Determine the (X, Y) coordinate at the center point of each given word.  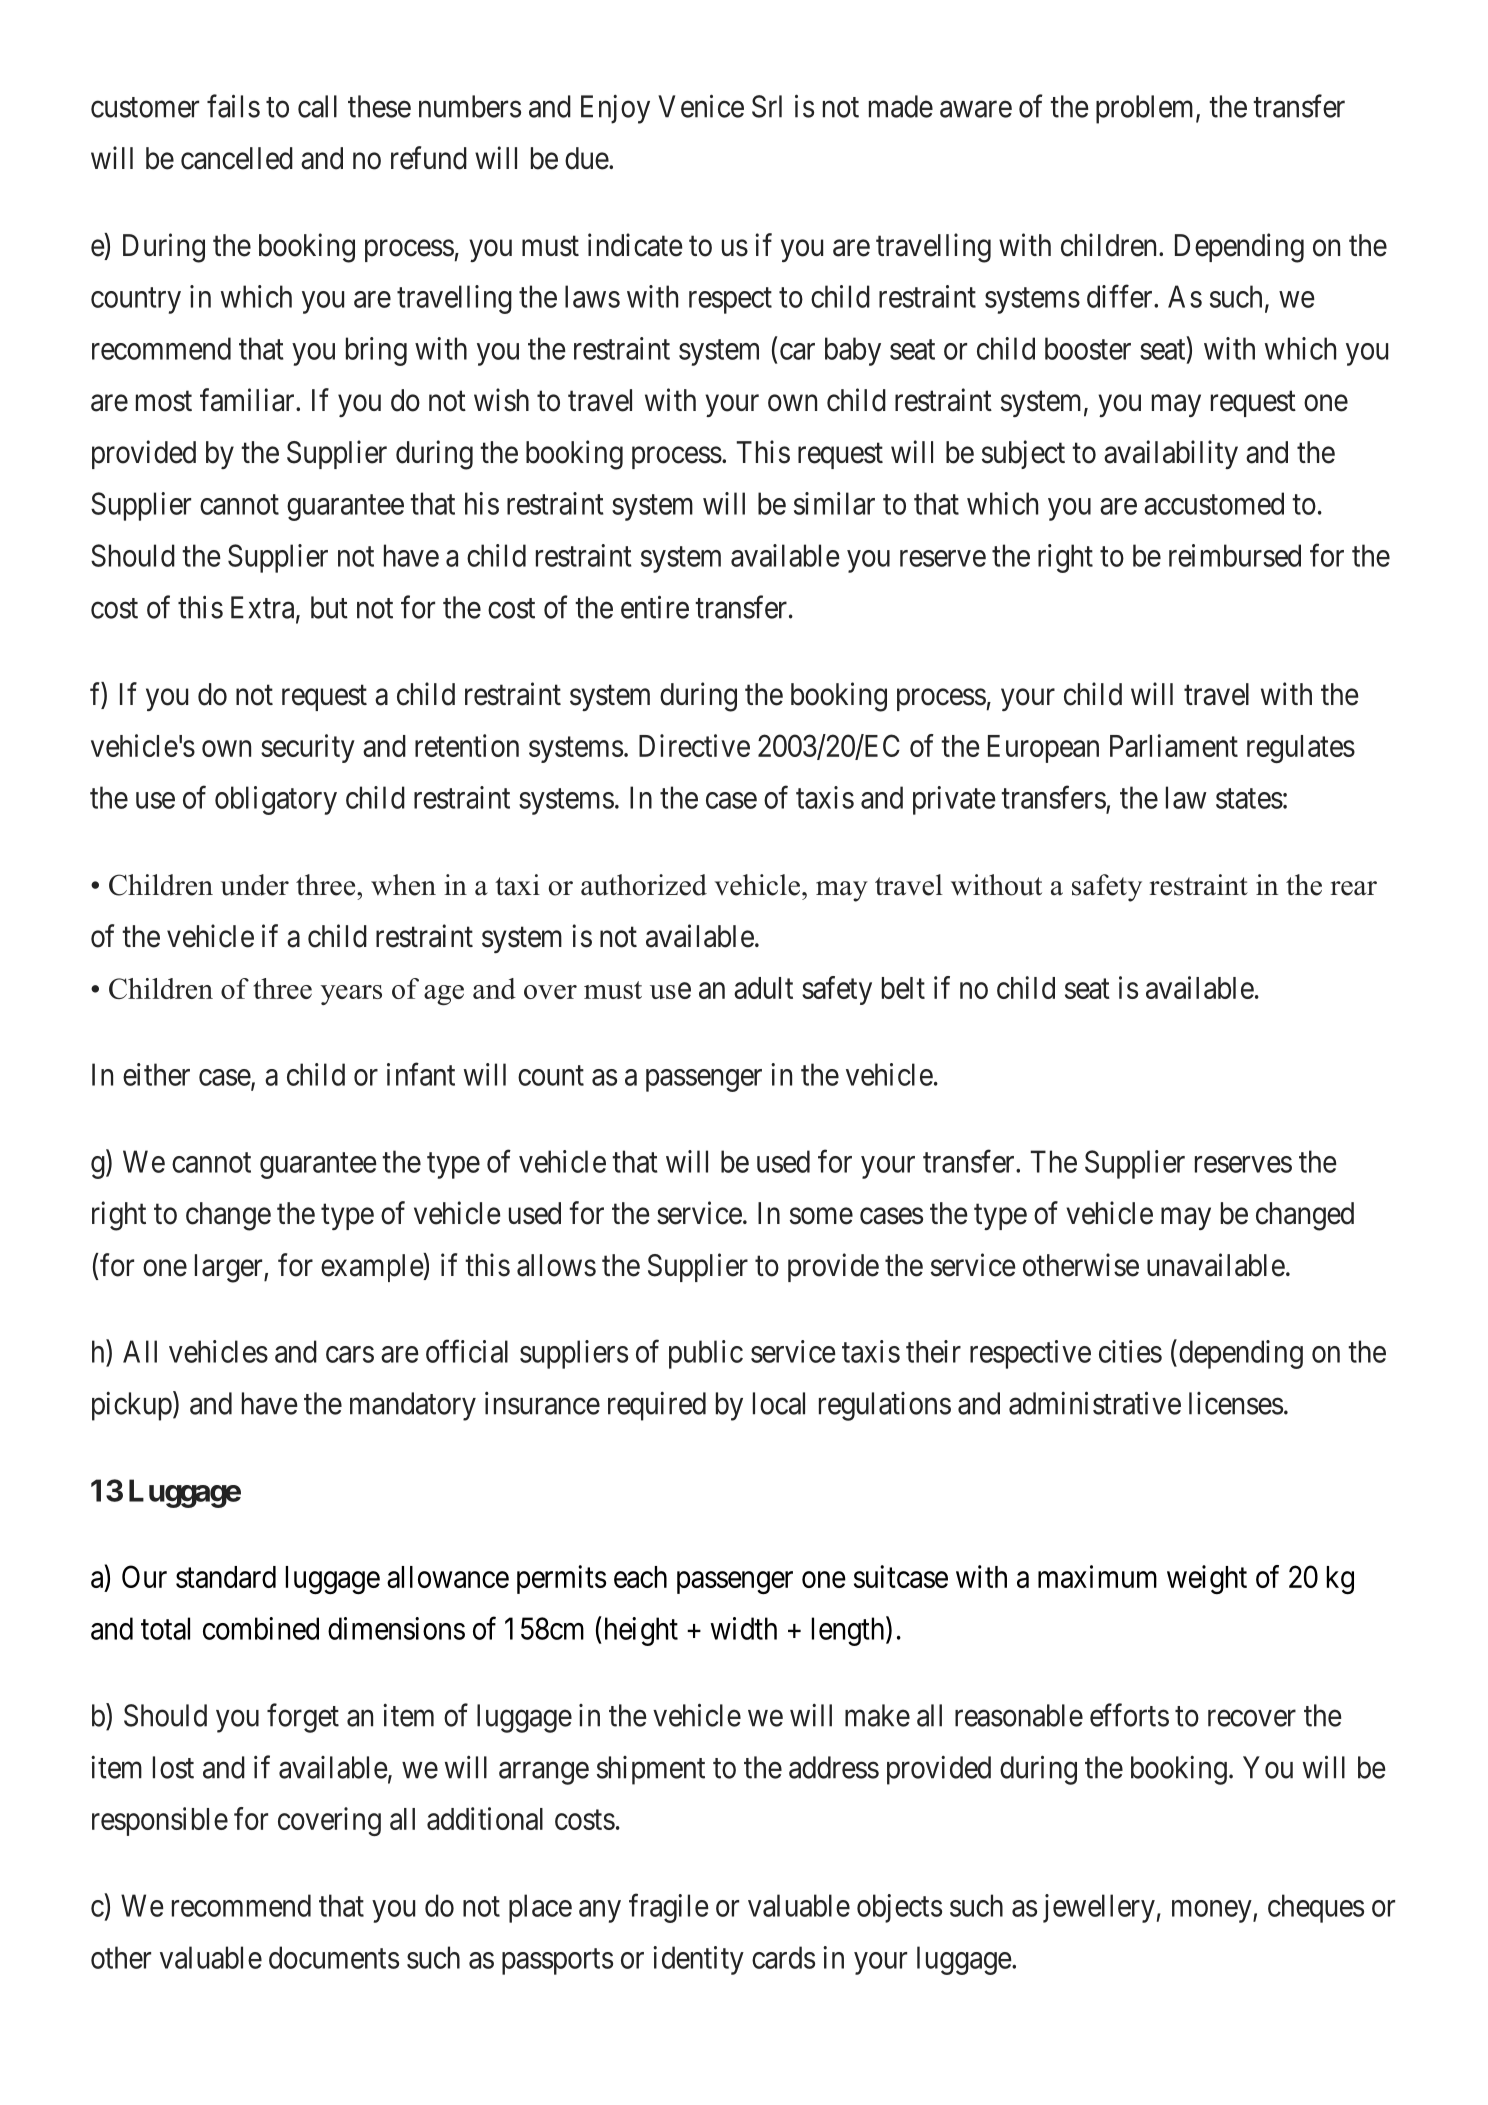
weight (1207, 1579)
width (743, 1628)
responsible (160, 1821)
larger (230, 1268)
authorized (644, 885)
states (1249, 799)
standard (226, 1577)
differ (1121, 296)
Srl (767, 106)
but (329, 607)
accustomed (1214, 503)
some (821, 1216)
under (255, 885)
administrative (1095, 1403)
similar (834, 503)
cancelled (237, 158)
